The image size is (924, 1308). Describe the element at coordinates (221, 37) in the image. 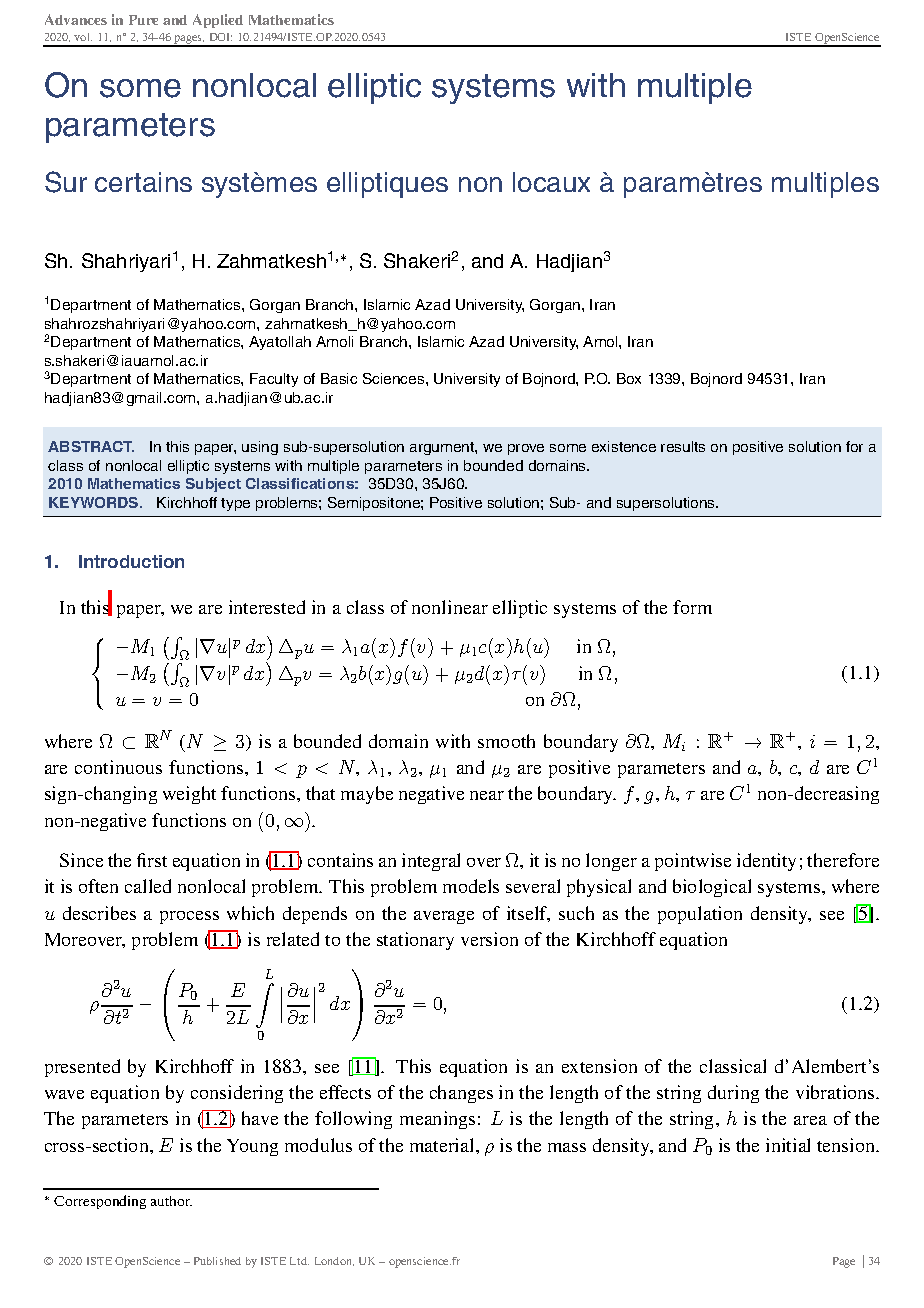

I see `DOI` at that location.
